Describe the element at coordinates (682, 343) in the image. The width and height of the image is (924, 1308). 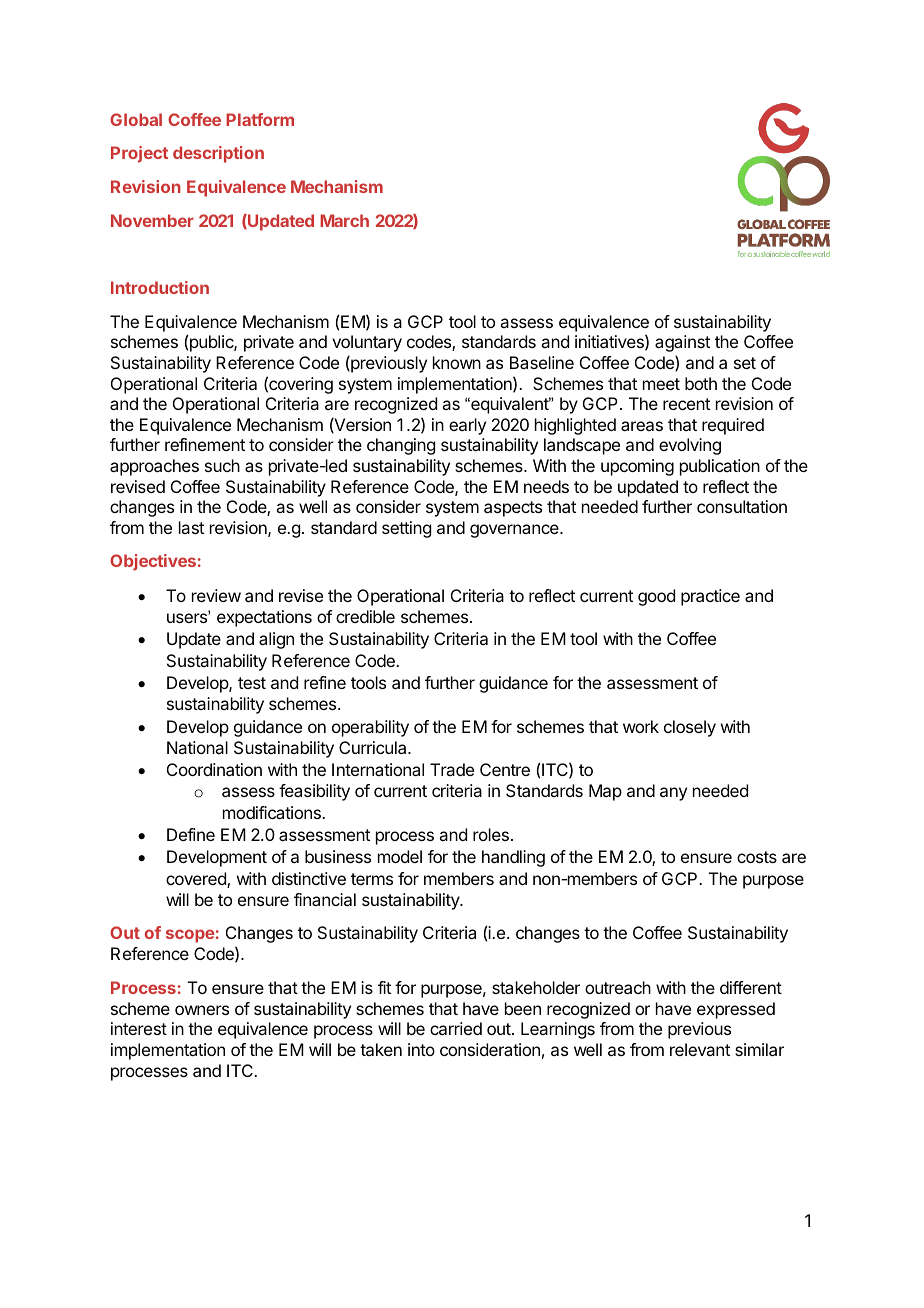
I see `against` at that location.
